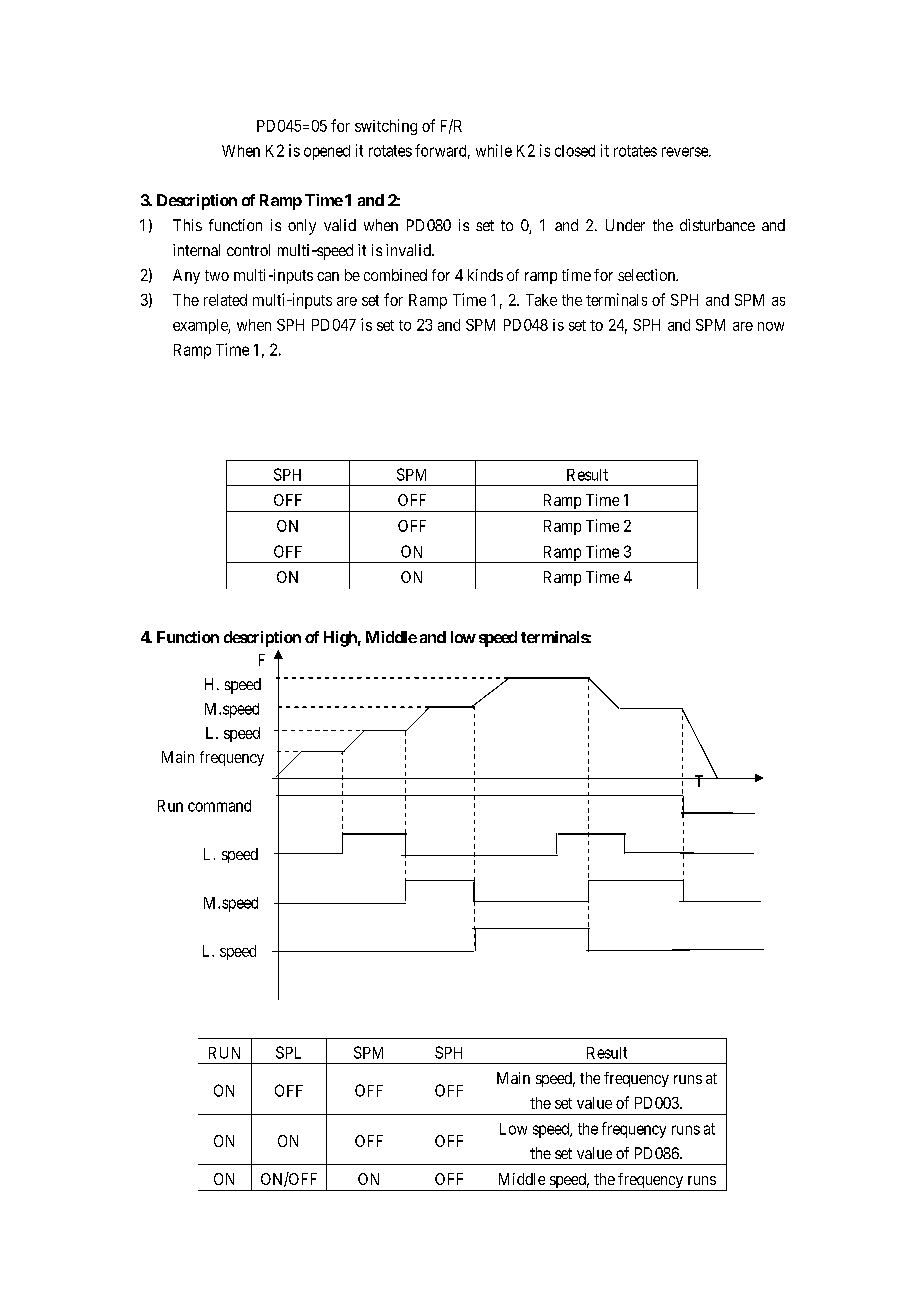  What do you see at coordinates (485, 275) in the screenshot?
I see `kinds` at bounding box center [485, 275].
